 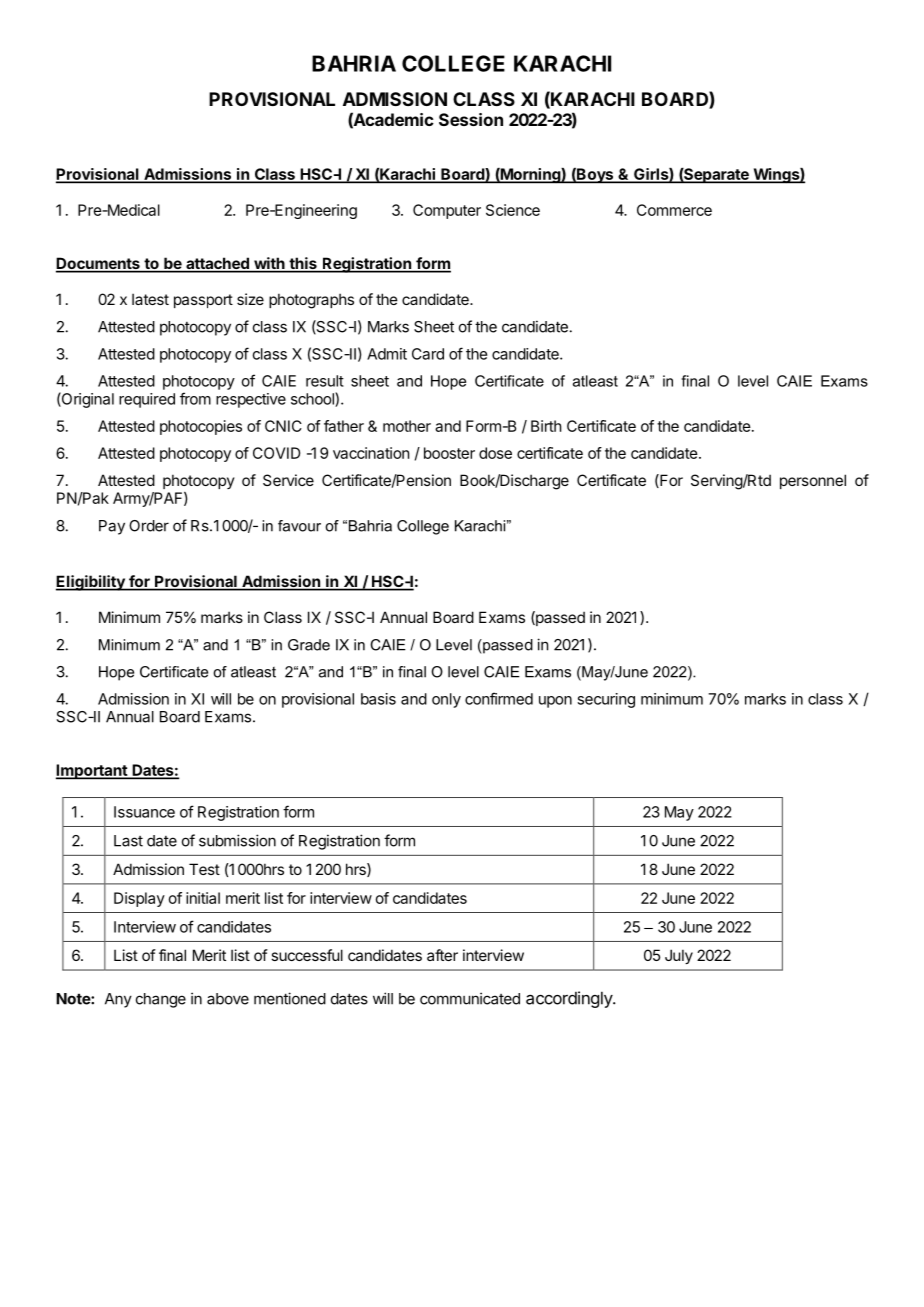 What do you see at coordinates (606, 700) in the document?
I see `securing` at bounding box center [606, 700].
